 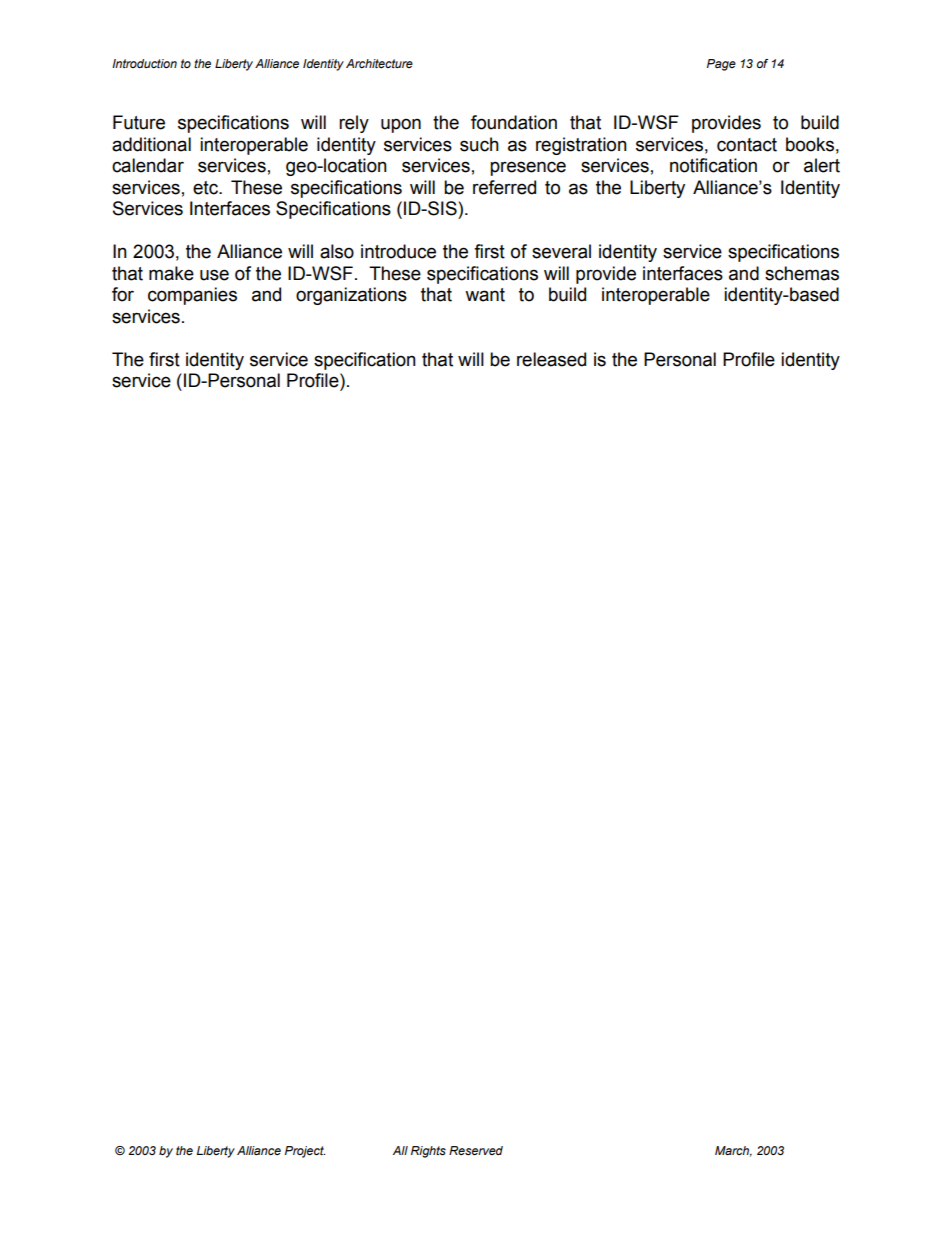 I want to click on several, so click(x=561, y=251).
